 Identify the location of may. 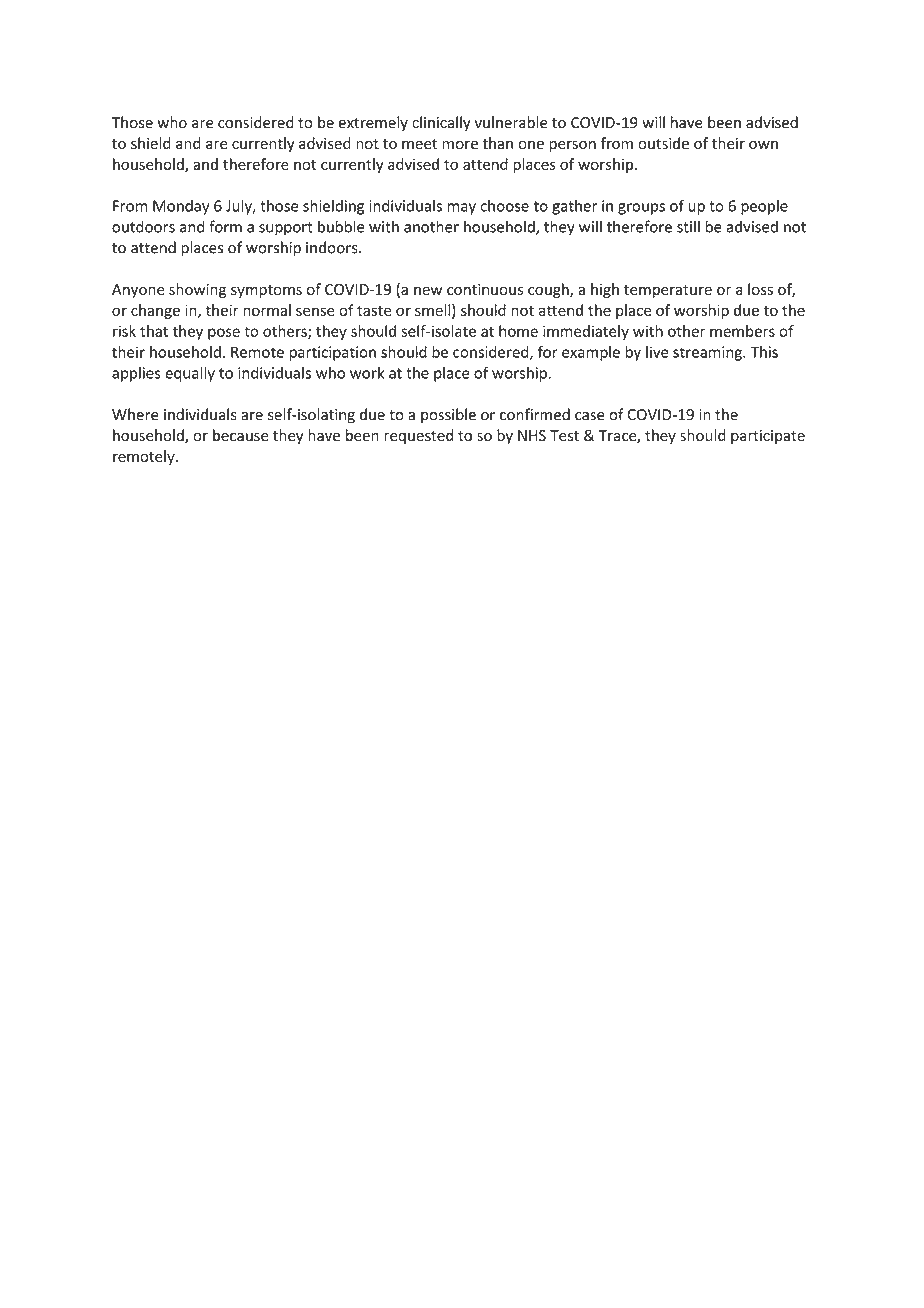
(462, 209).
